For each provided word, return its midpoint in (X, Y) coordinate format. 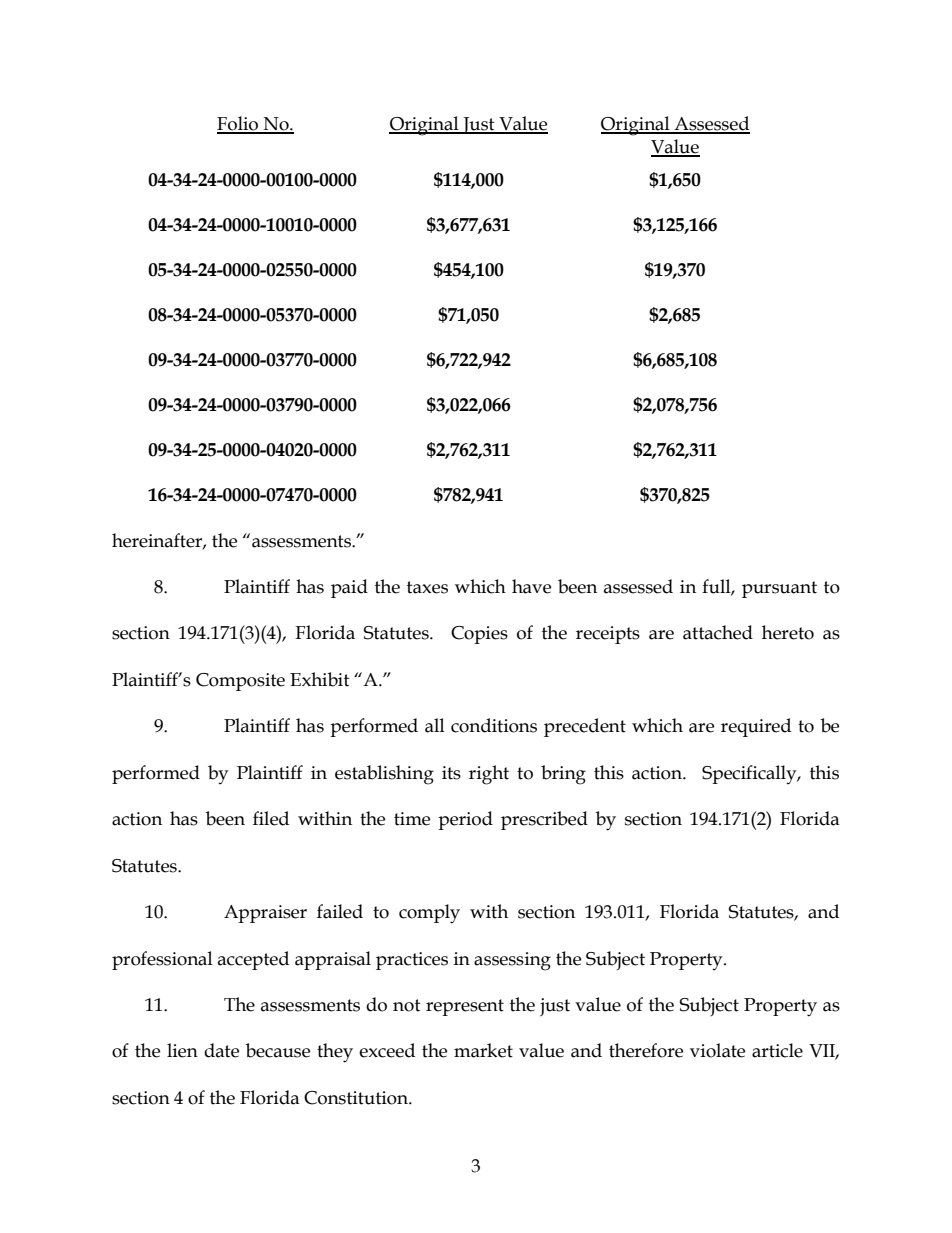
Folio (239, 124)
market (483, 1050)
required (756, 727)
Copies (479, 635)
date (221, 1050)
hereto (788, 632)
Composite (240, 682)
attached (718, 632)
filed (271, 818)
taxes (427, 587)
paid (349, 588)
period (465, 820)
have (531, 586)
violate (717, 1050)
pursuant (779, 589)
